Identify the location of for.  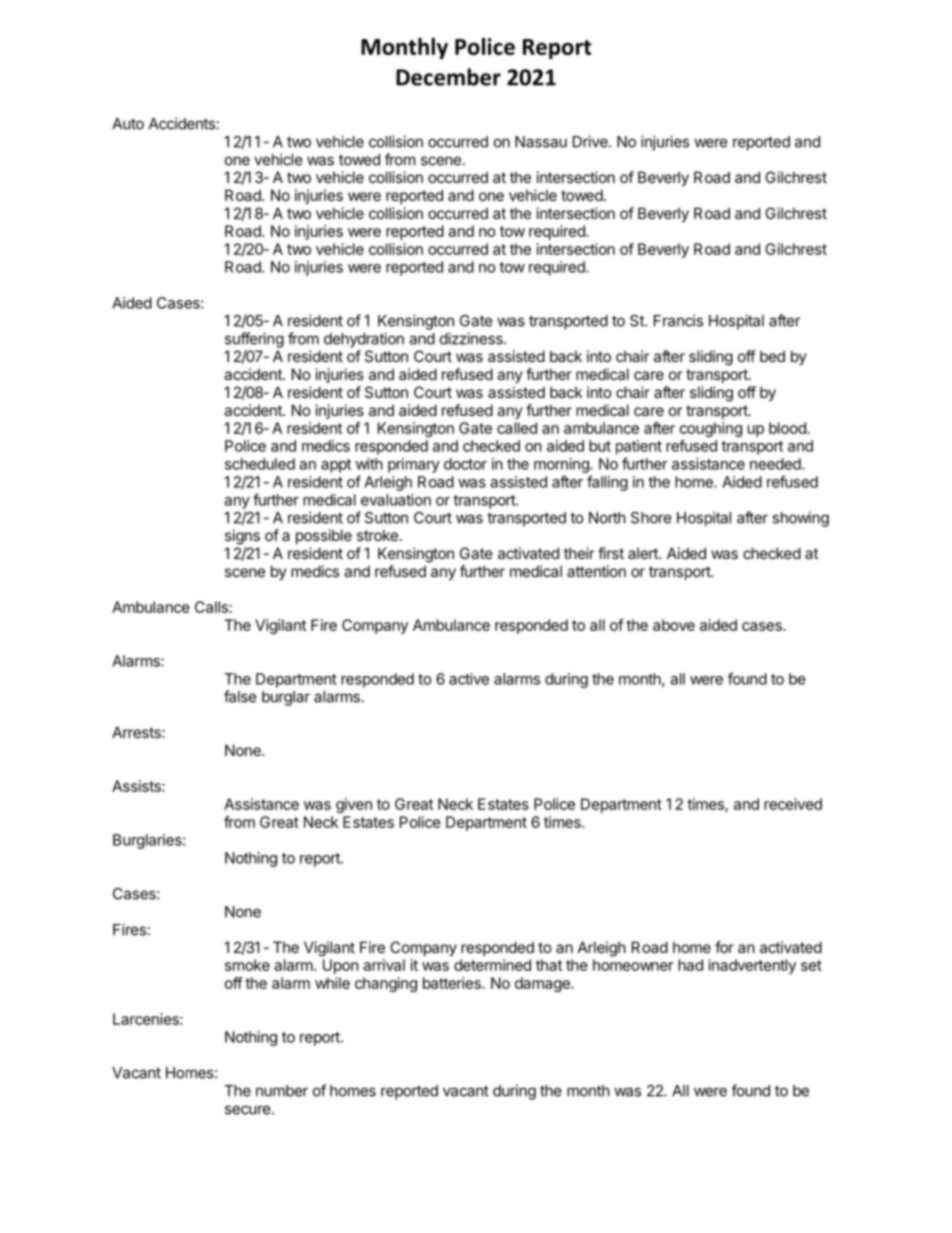
(724, 947).
